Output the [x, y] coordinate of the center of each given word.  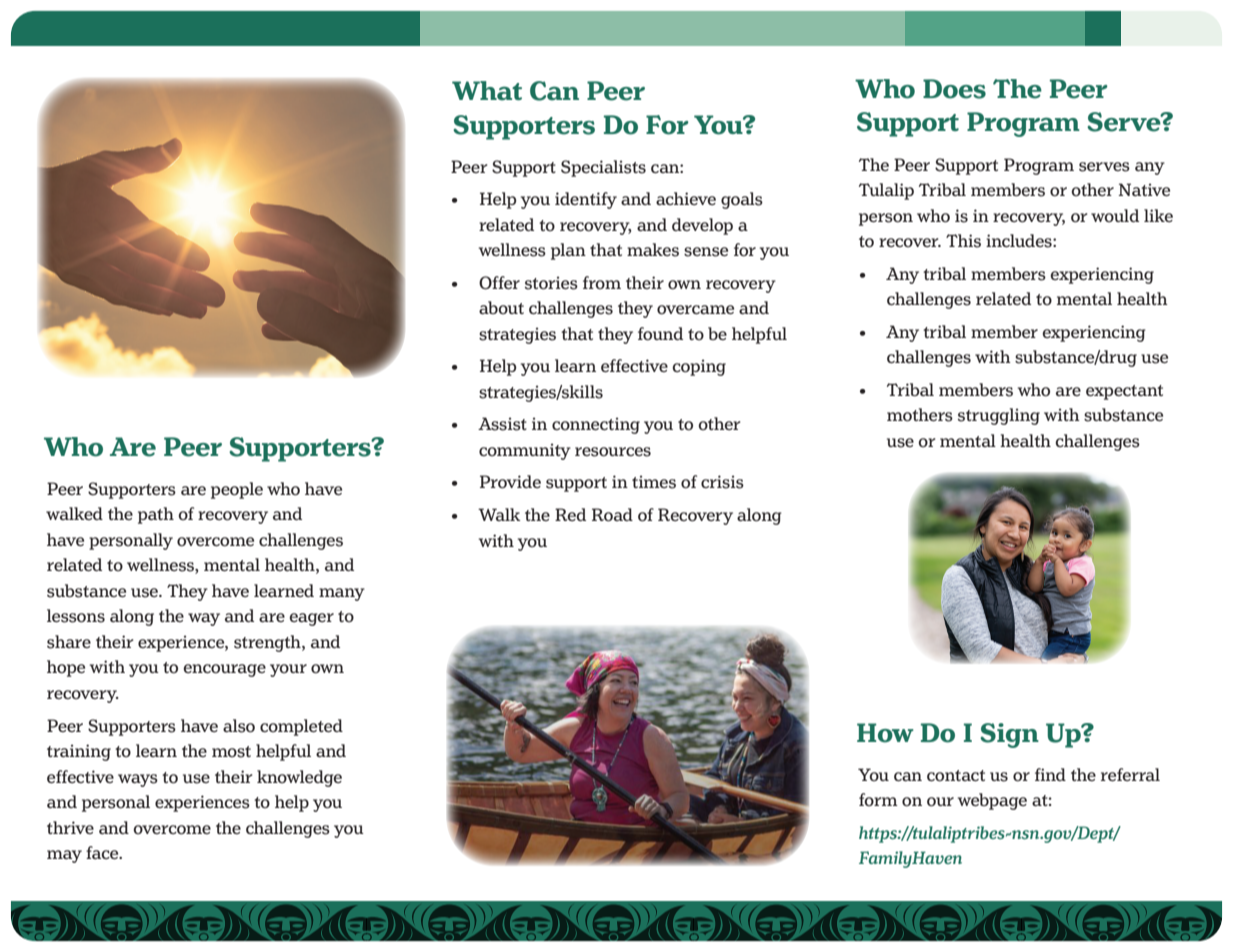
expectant [1124, 392]
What [487, 91]
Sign [1009, 735]
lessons [76, 616]
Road [612, 515]
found [660, 334]
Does [954, 89]
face [103, 852]
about [501, 307]
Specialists [603, 168]
